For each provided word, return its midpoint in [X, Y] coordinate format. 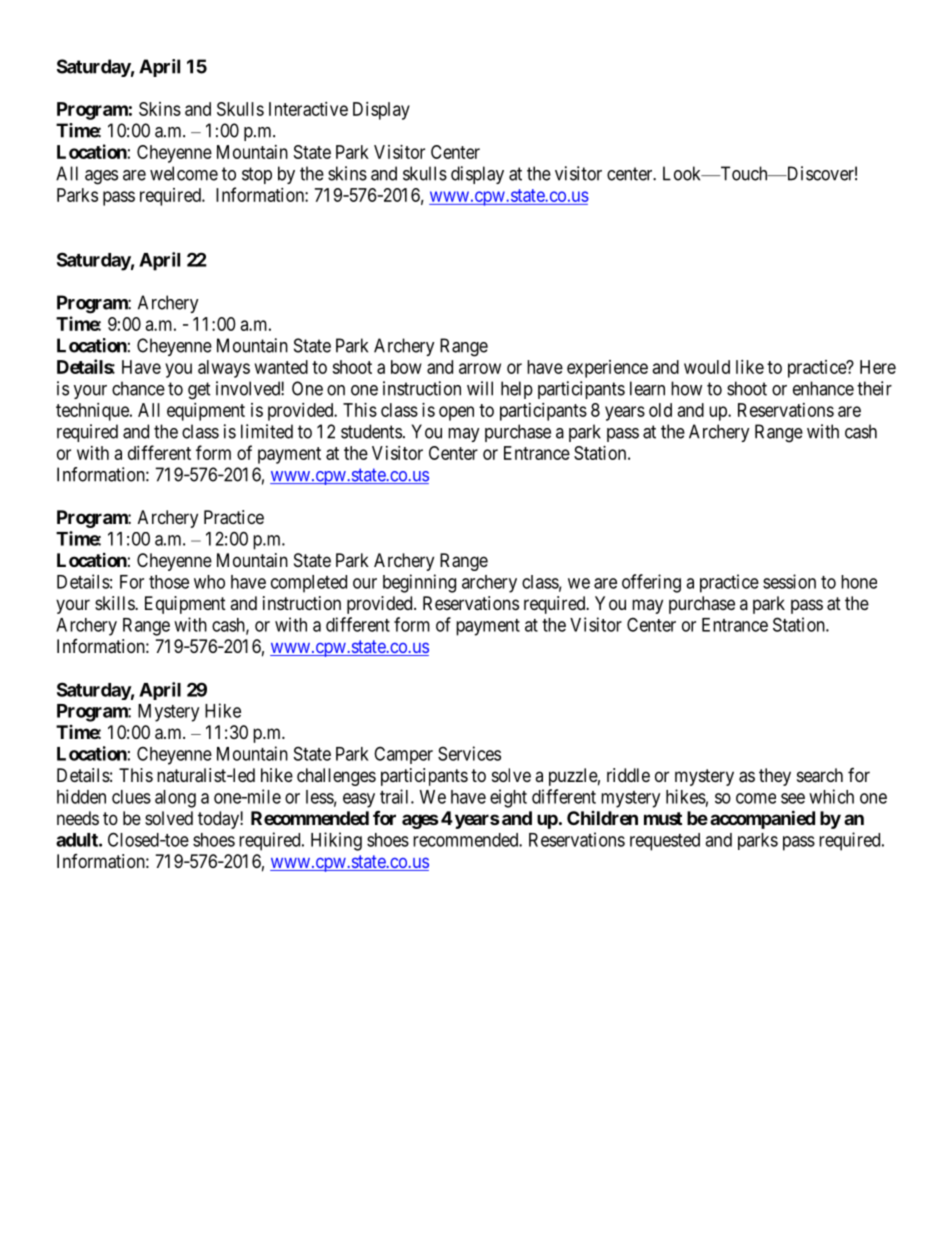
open [456, 413]
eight [508, 798]
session [789, 581]
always [224, 369]
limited [267, 431]
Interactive [308, 109]
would [707, 367]
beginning [419, 583]
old [660, 410]
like [750, 367]
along [175, 799]
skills [115, 603]
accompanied [762, 819]
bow [406, 367]
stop [257, 175]
